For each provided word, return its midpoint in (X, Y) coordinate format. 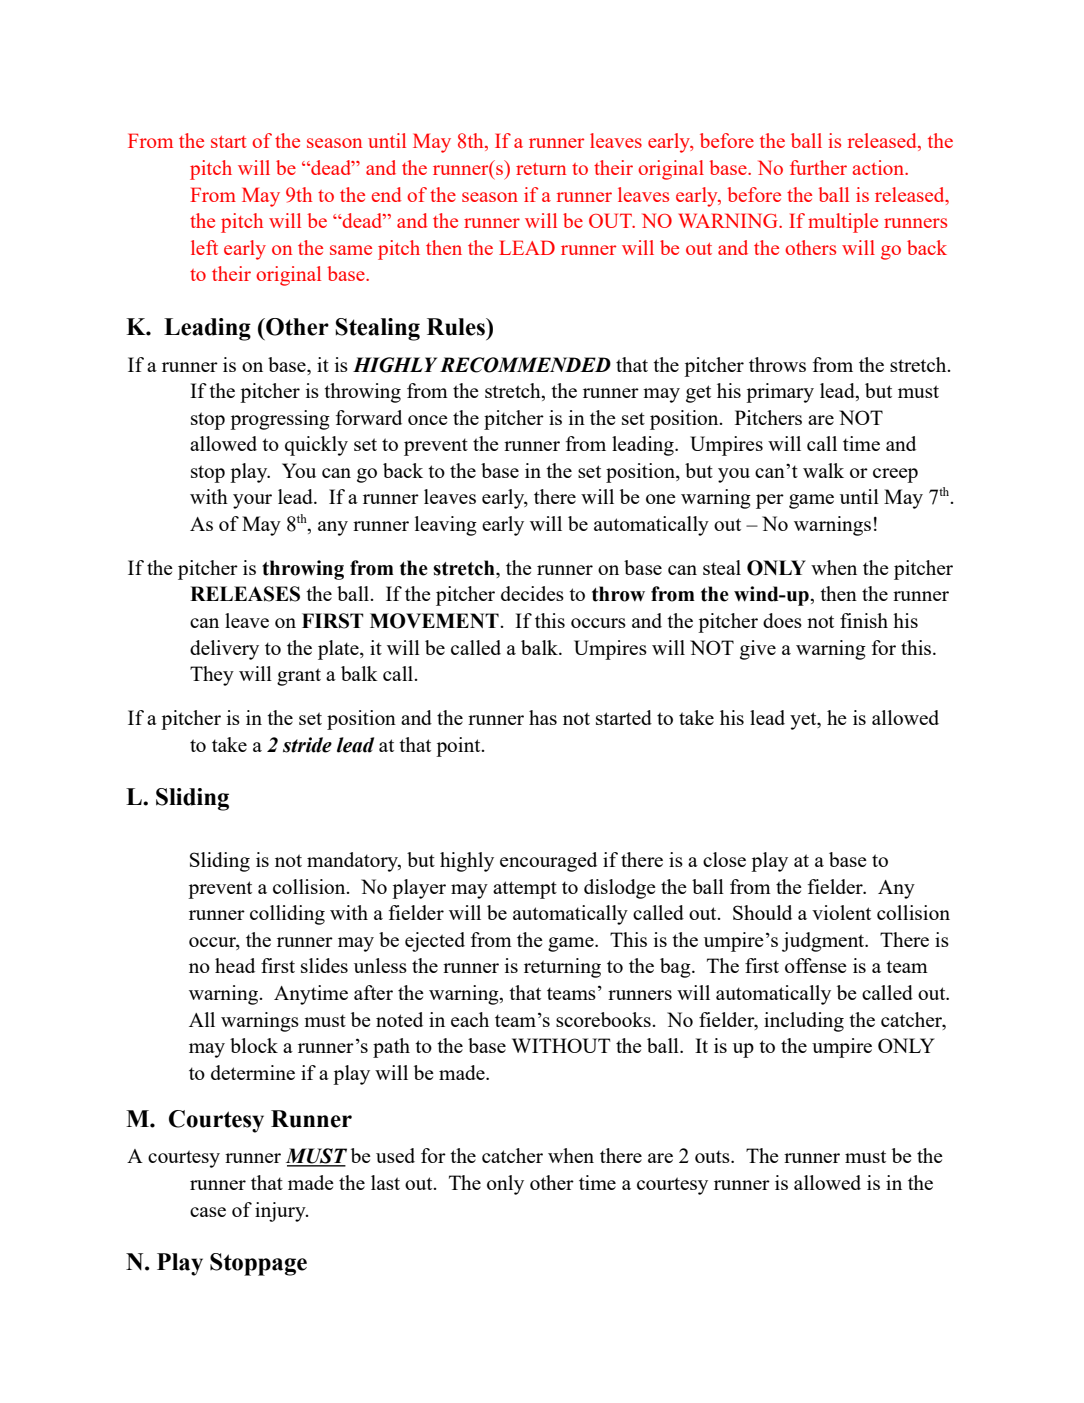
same (351, 250)
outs (713, 1156)
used (395, 1155)
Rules (457, 327)
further (818, 167)
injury (281, 1212)
